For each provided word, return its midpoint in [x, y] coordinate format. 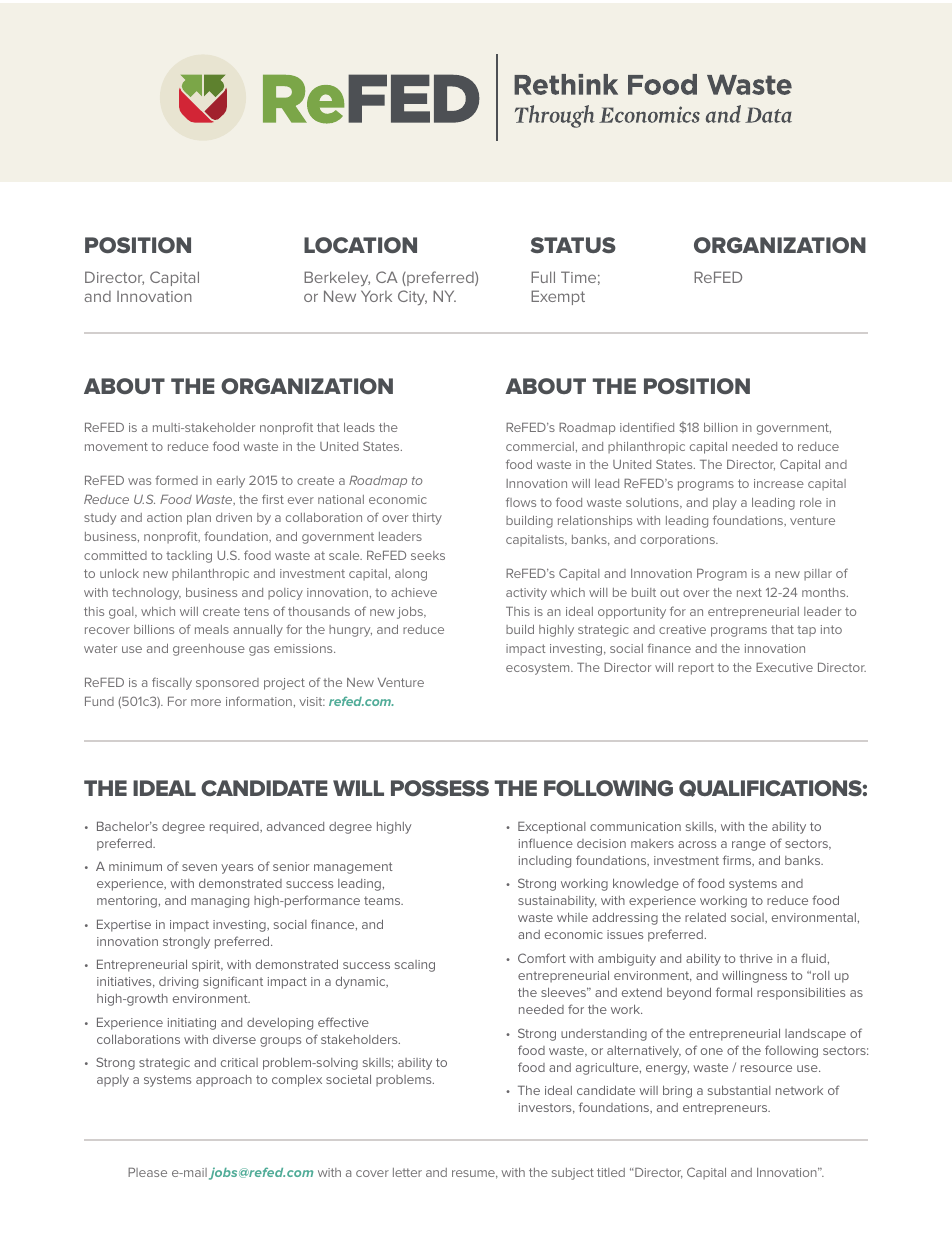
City [412, 297]
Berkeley [337, 278]
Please [147, 1172]
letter [407, 1172]
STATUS [573, 245]
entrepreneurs [726, 1109]
